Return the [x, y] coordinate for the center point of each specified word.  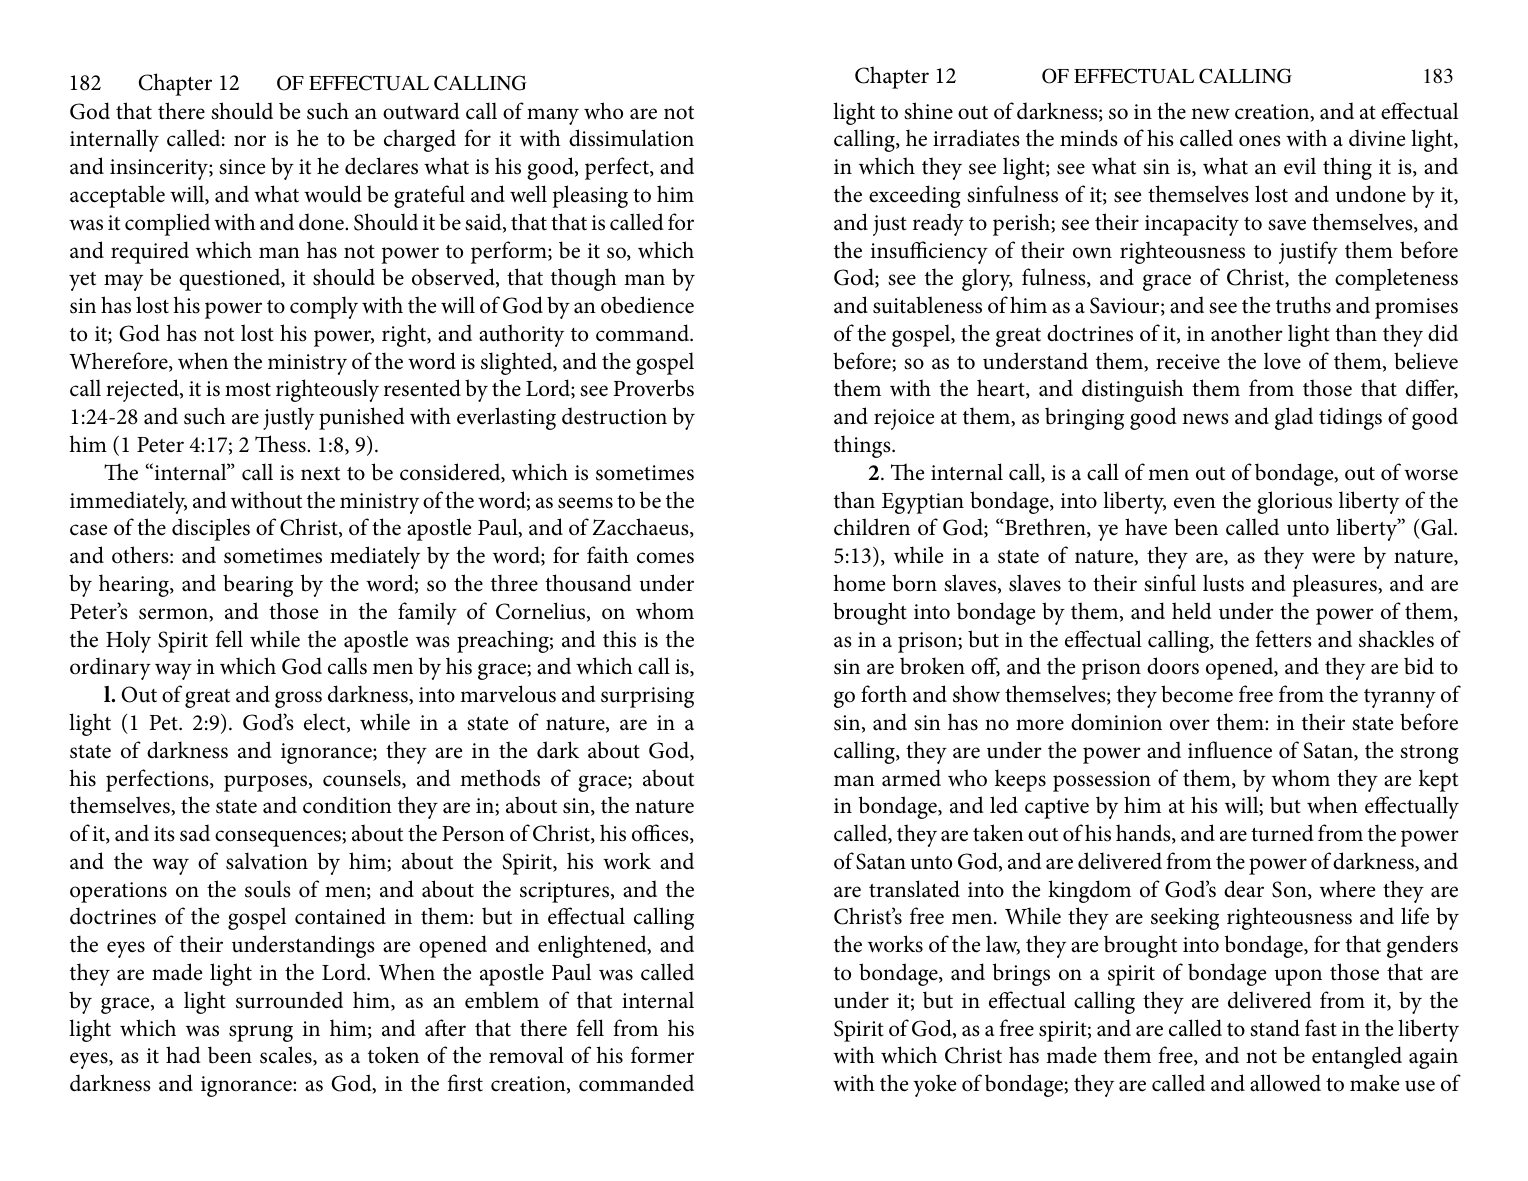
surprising [647, 697]
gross [298, 699]
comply [324, 307]
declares [381, 166]
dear [1244, 889]
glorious [1294, 502]
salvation [267, 861]
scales [287, 1056]
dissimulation [631, 138]
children [872, 527]
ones [1260, 141]
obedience [647, 305]
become [1197, 694]
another [1247, 333]
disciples [211, 529]
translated [914, 889]
